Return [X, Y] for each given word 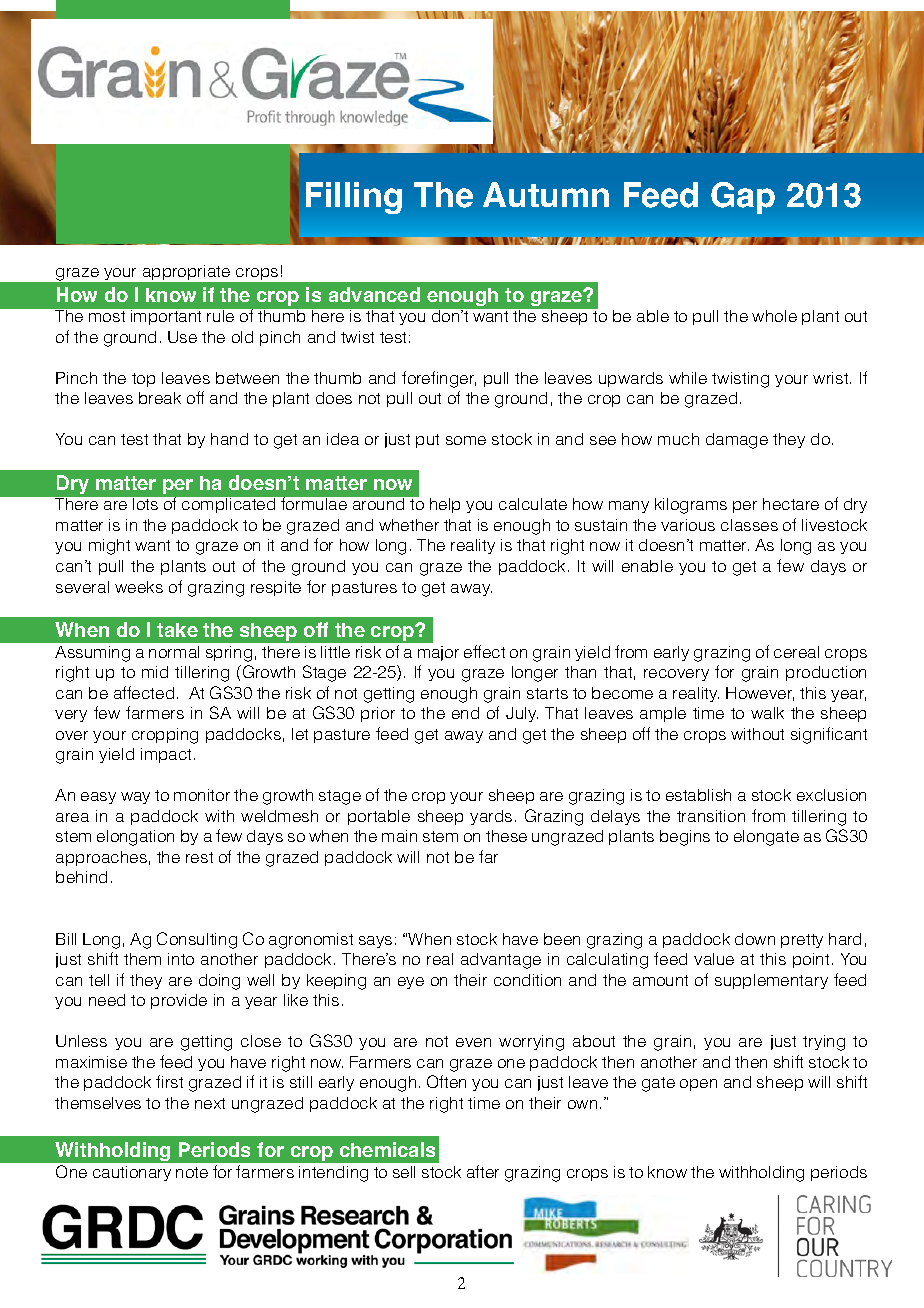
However [760, 694]
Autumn [546, 194]
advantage [501, 961]
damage [737, 441]
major [438, 653]
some [466, 440]
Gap [743, 198]
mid [155, 672]
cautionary [132, 1173]
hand [229, 439]
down [755, 939]
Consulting [197, 940]
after [483, 1171]
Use [182, 337]
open [698, 1085]
